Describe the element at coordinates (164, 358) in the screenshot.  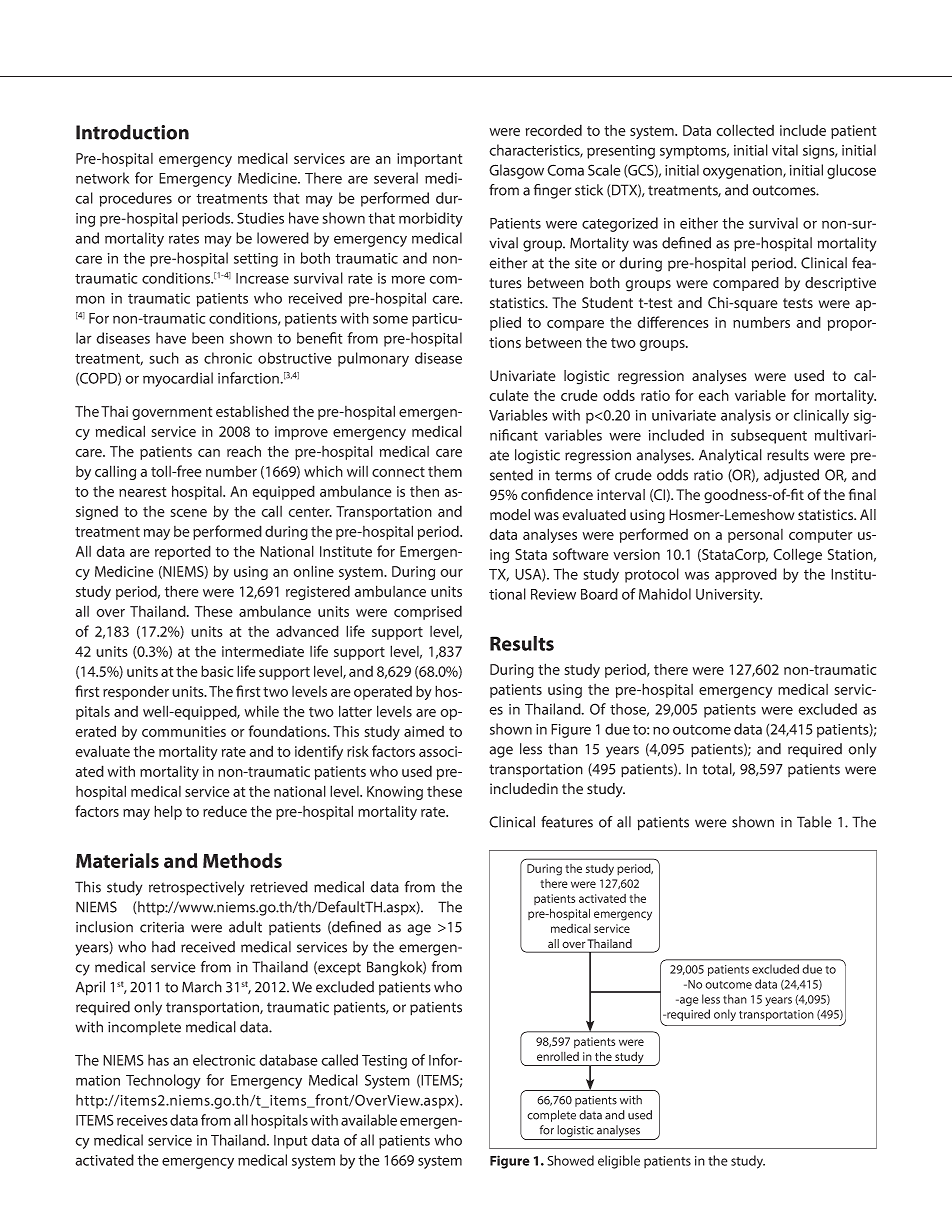
I see `such` at that location.
